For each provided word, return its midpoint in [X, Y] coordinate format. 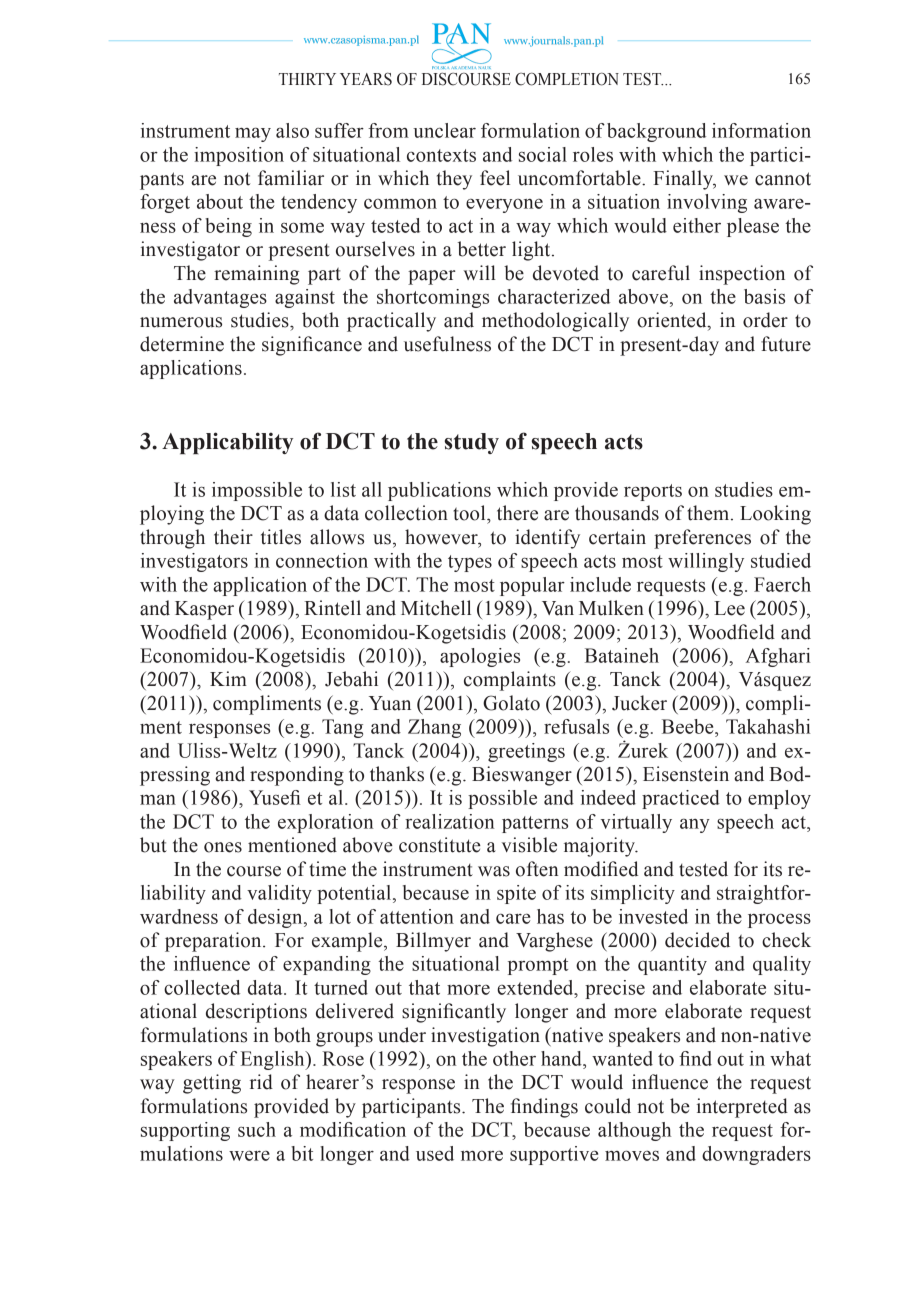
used [435, 1153]
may [253, 134]
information [761, 130]
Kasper [204, 610]
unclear [444, 130]
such [257, 1129]
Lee [729, 608]
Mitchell [436, 608]
